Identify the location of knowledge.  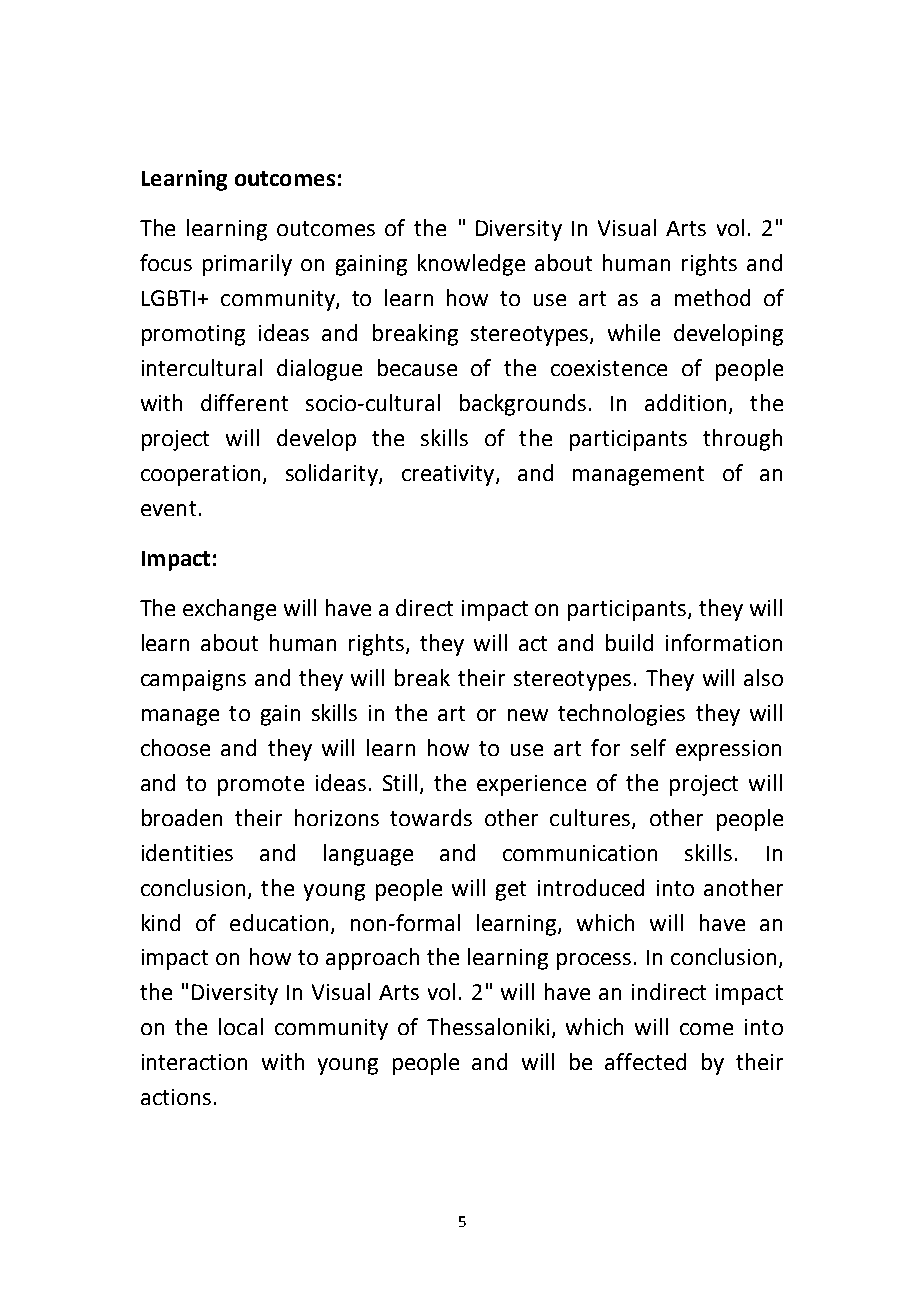
(471, 265).
